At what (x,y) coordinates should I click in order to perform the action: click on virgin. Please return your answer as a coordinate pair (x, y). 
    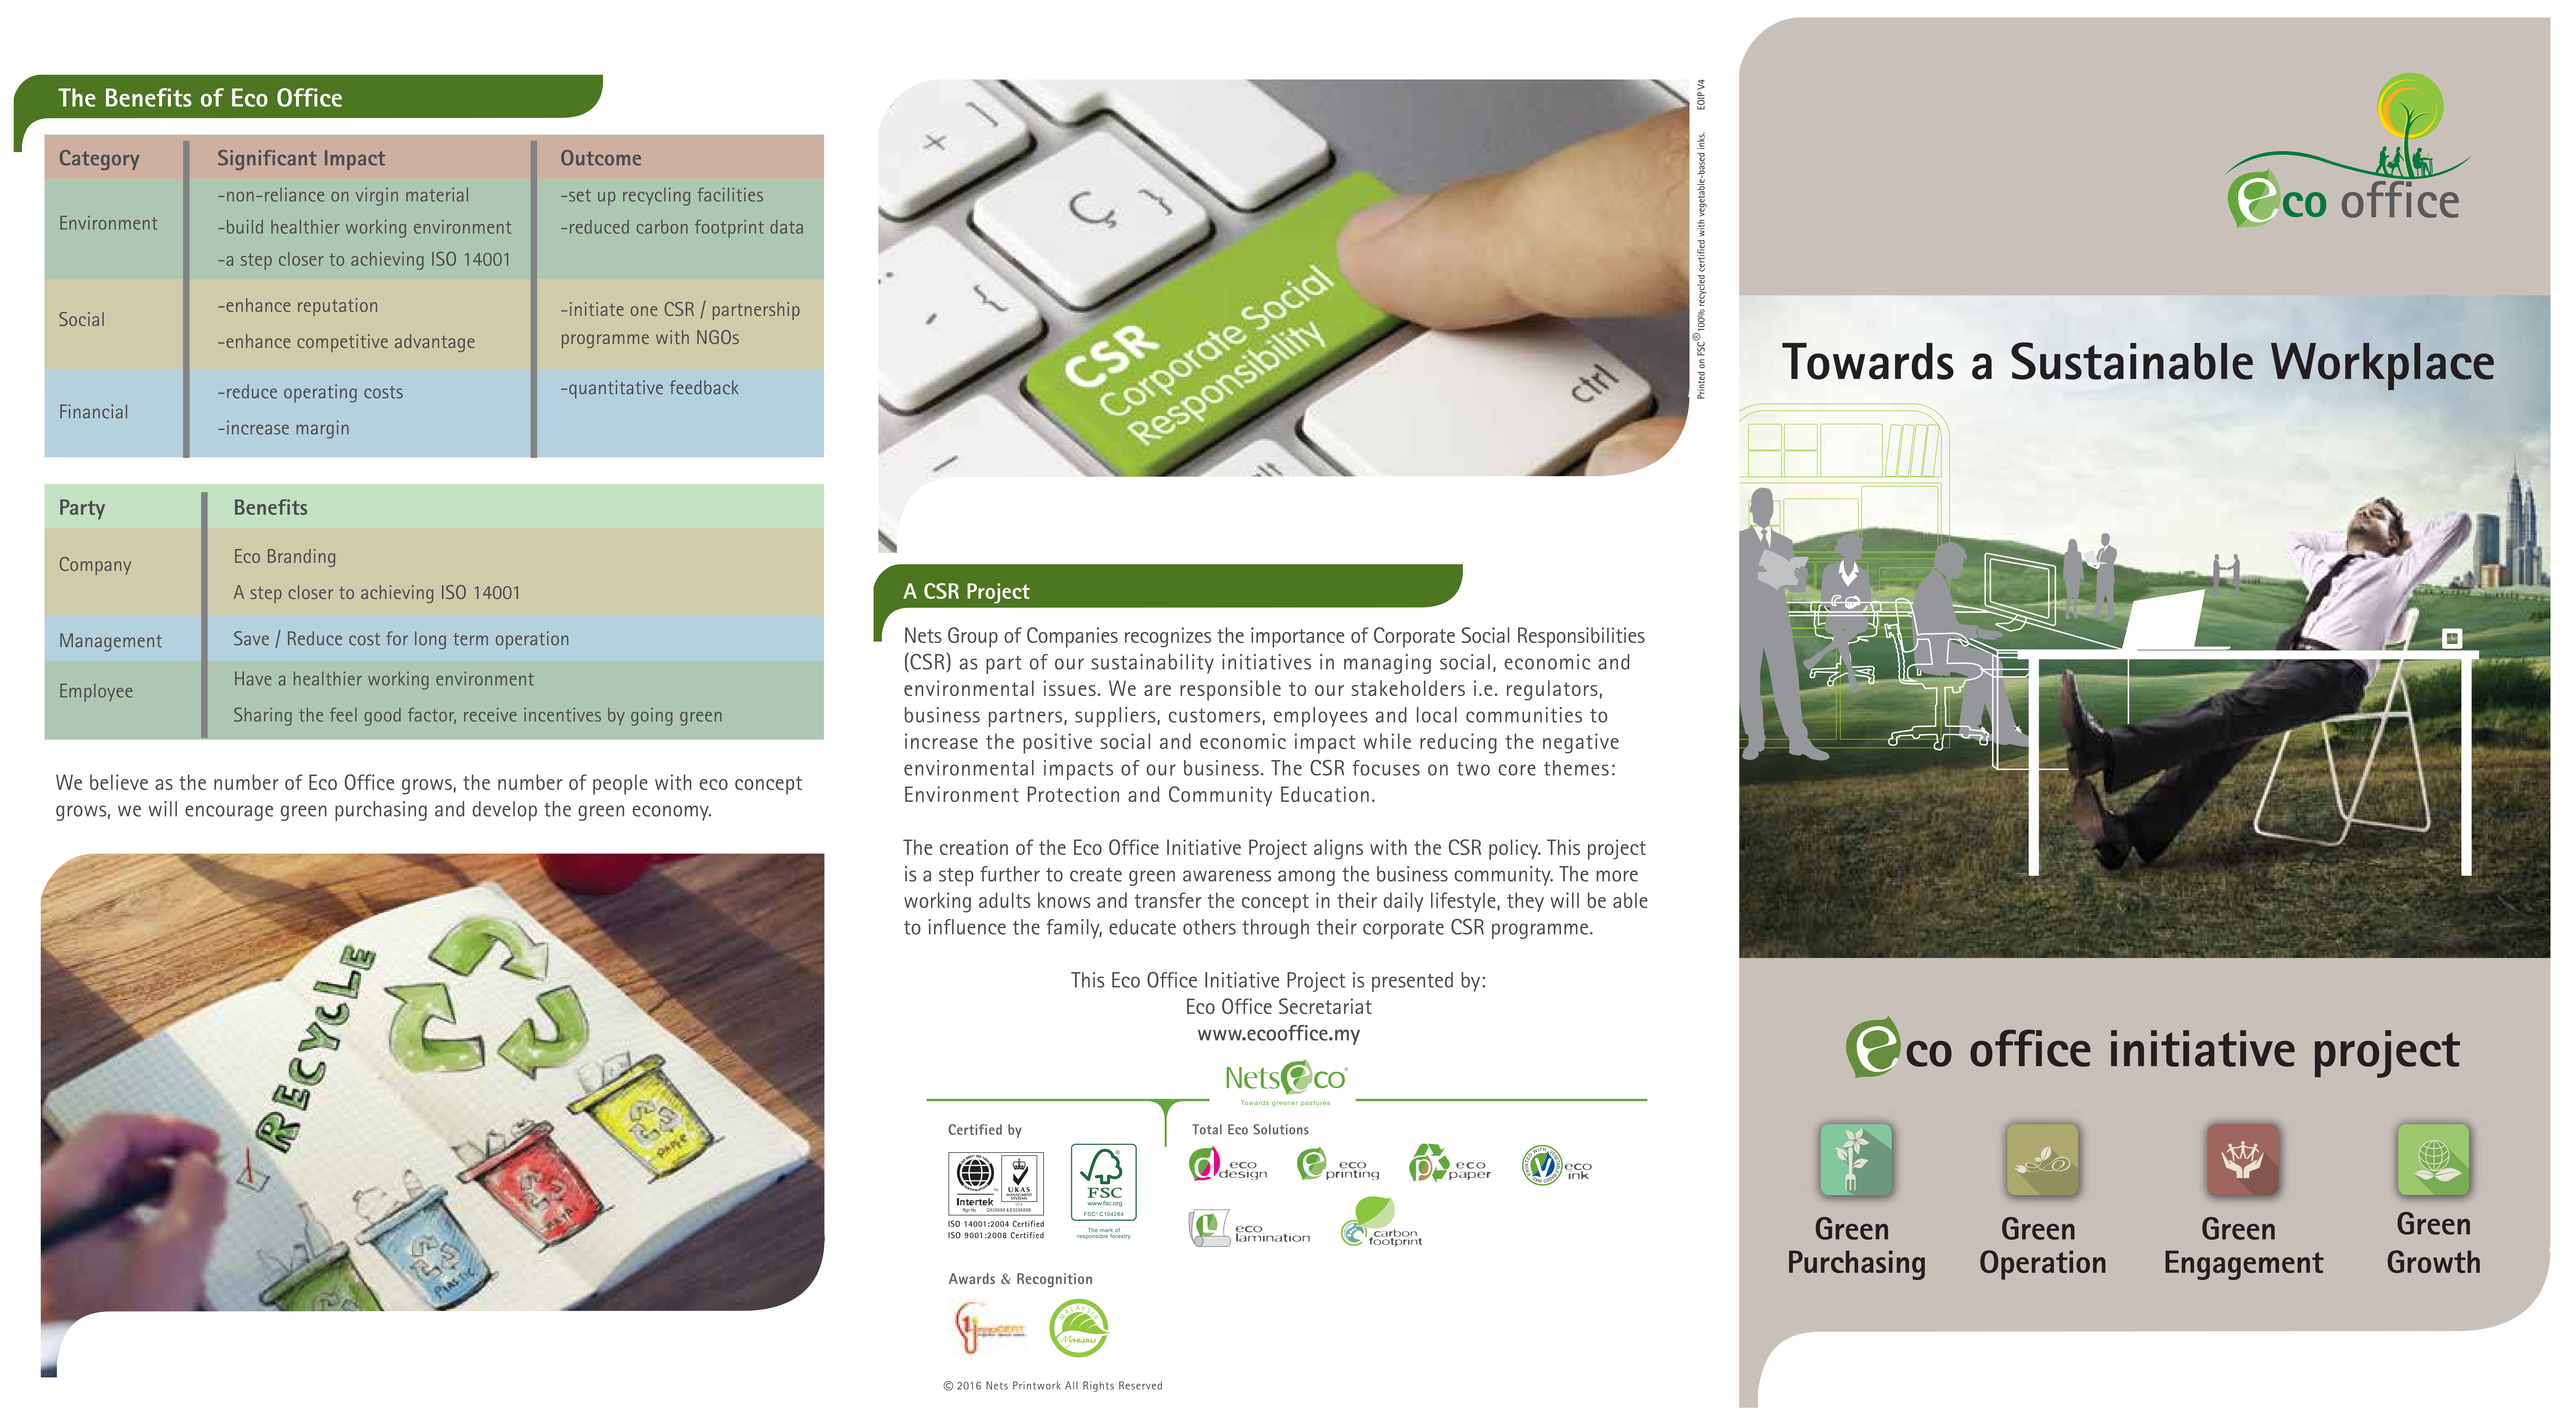
    Looking at the image, I should click on (377, 197).
